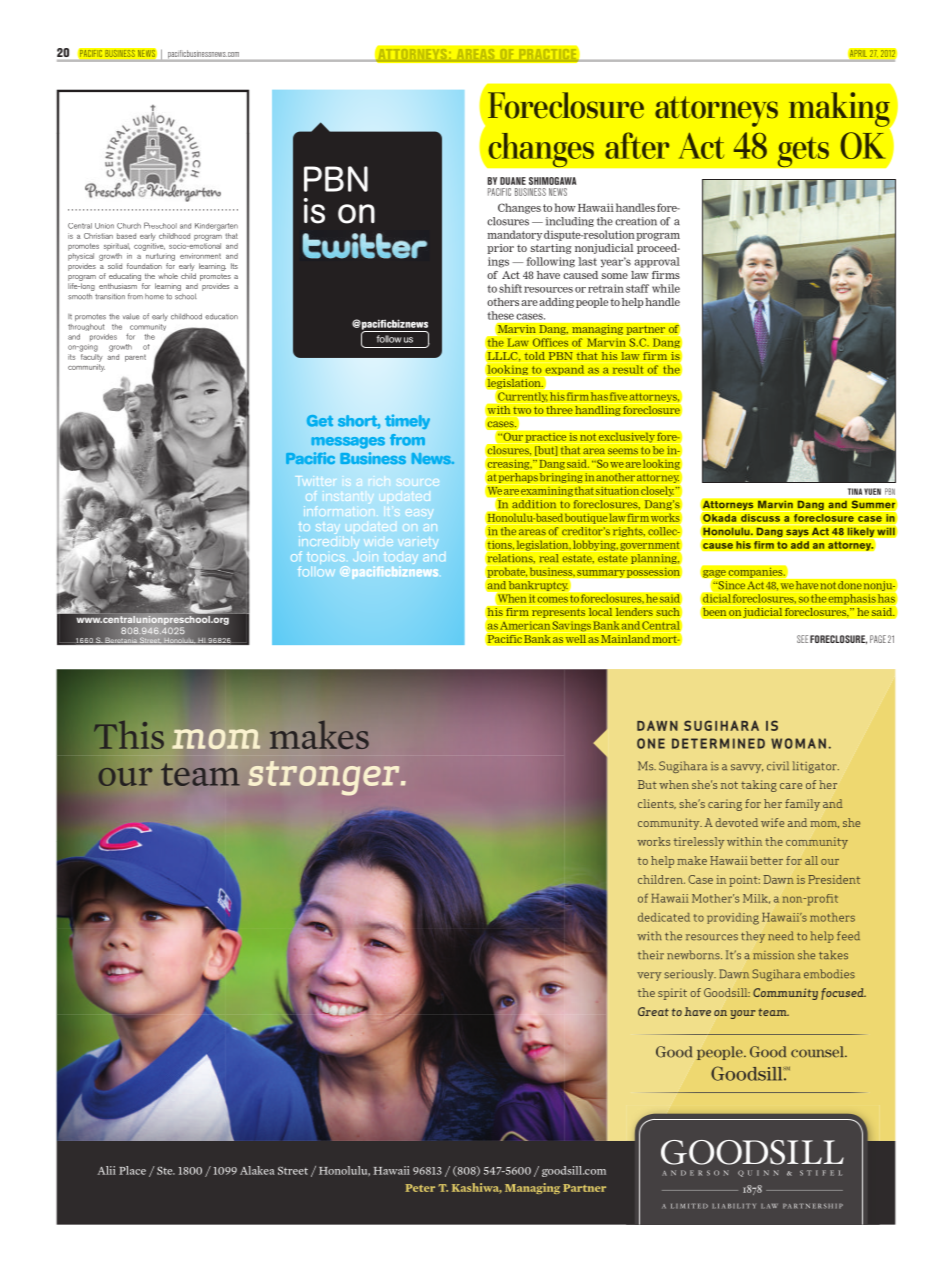 The image size is (952, 1270). Describe the element at coordinates (129, 735) in the screenshot. I see `This` at that location.
